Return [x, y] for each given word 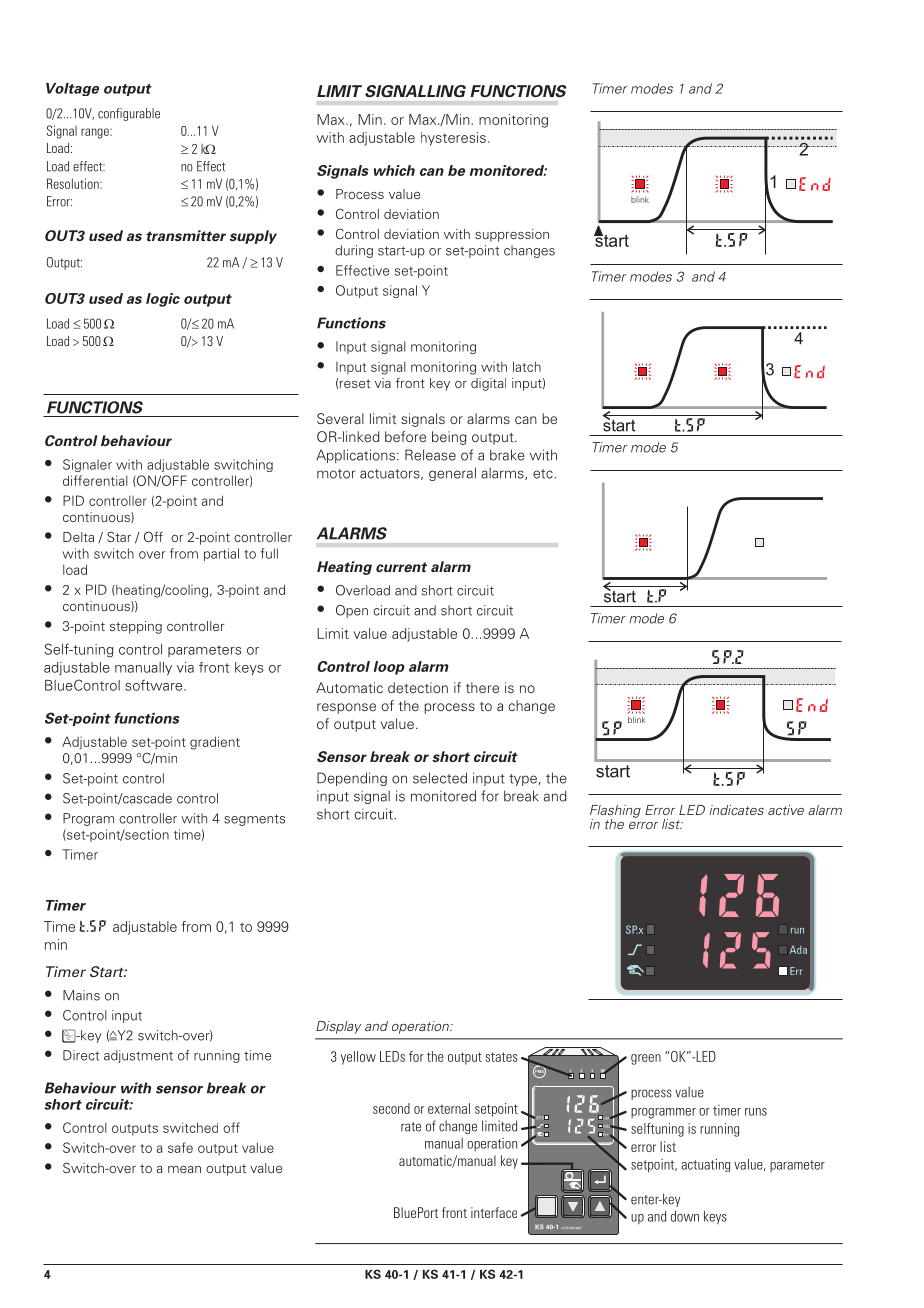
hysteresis [453, 139]
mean [184, 1169]
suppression [512, 235]
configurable [129, 114]
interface [494, 1212]
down [685, 1216]
